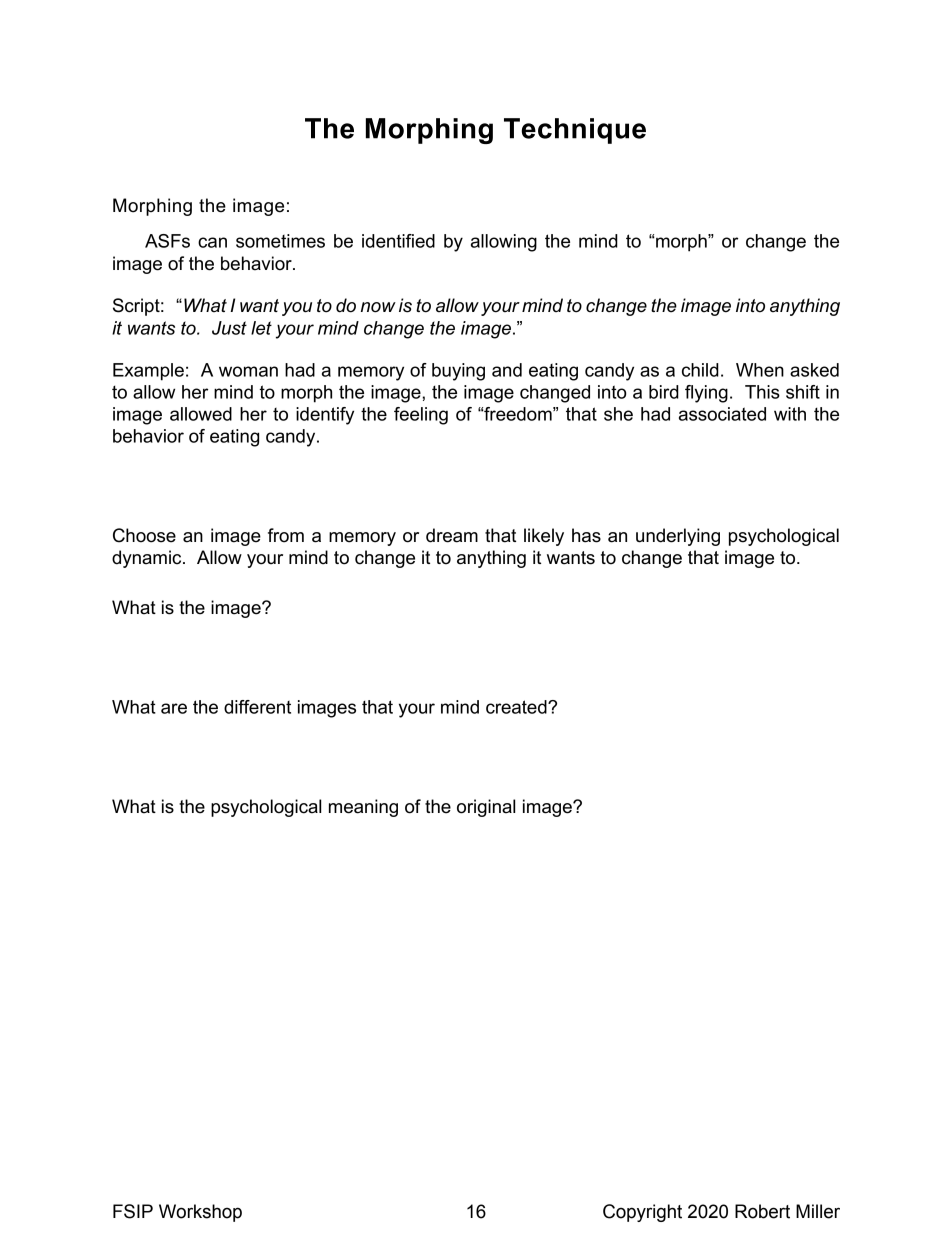  What do you see at coordinates (517, 707) in the image?
I see `created` at bounding box center [517, 707].
